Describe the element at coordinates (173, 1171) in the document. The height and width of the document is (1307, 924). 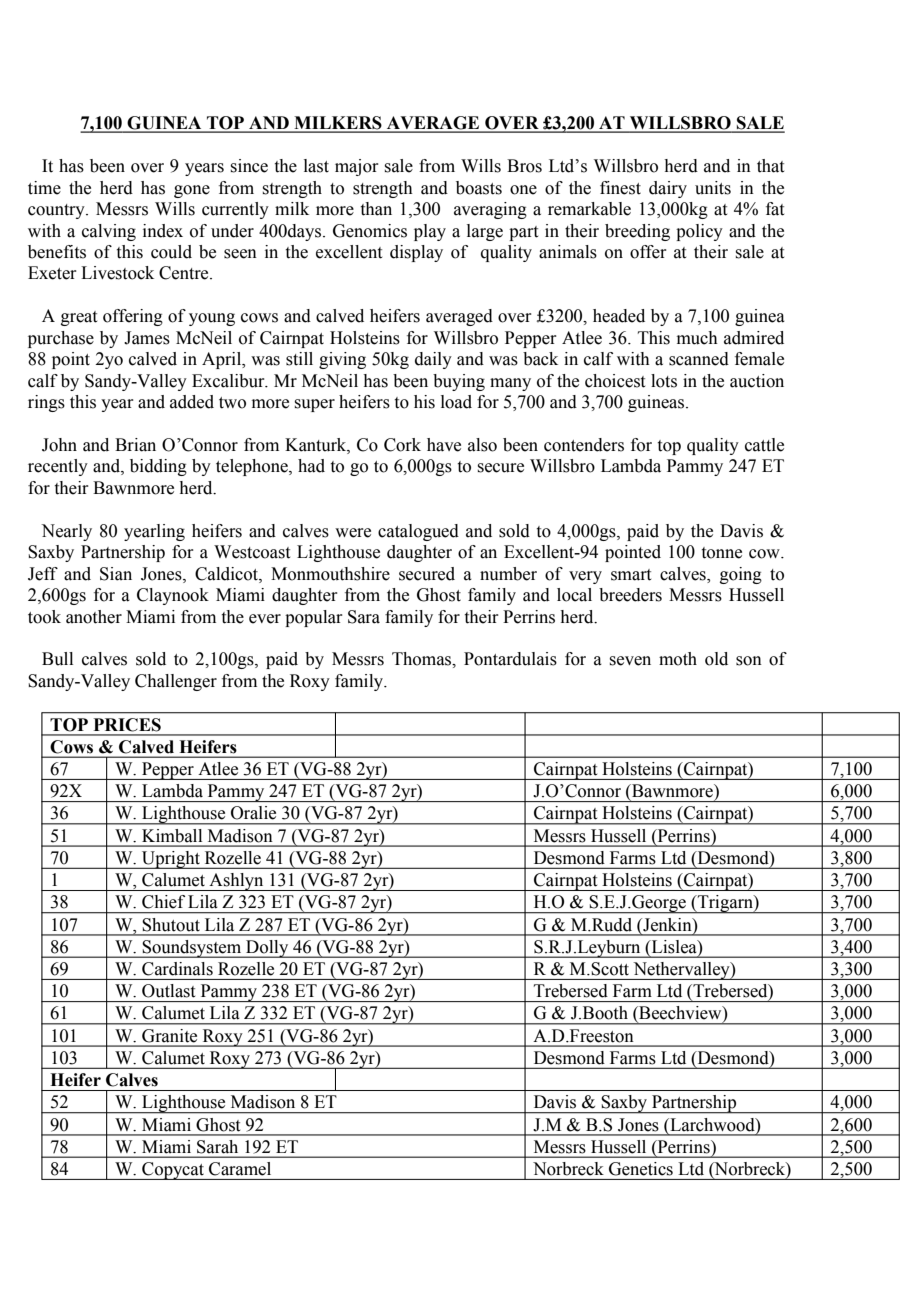
I see `Copycat` at that location.
